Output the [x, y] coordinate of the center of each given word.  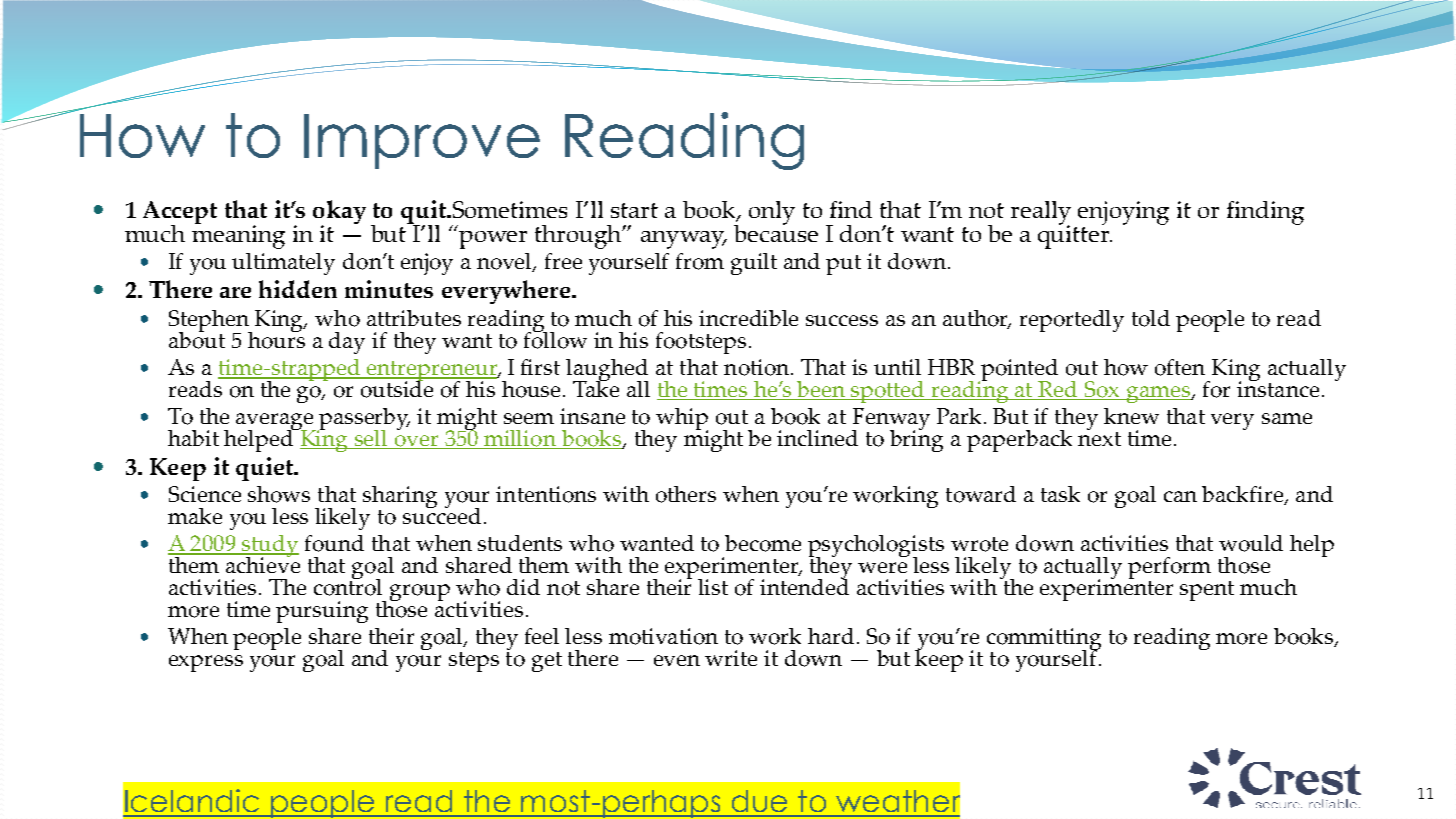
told [1151, 318]
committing [1044, 640]
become [763, 543]
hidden [298, 289]
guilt [754, 264]
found [334, 543]
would [1251, 543]
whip [682, 420]
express [206, 663]
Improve [422, 141]
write [731, 658]
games [1159, 394]
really [1041, 214]
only [772, 213]
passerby [364, 420]
